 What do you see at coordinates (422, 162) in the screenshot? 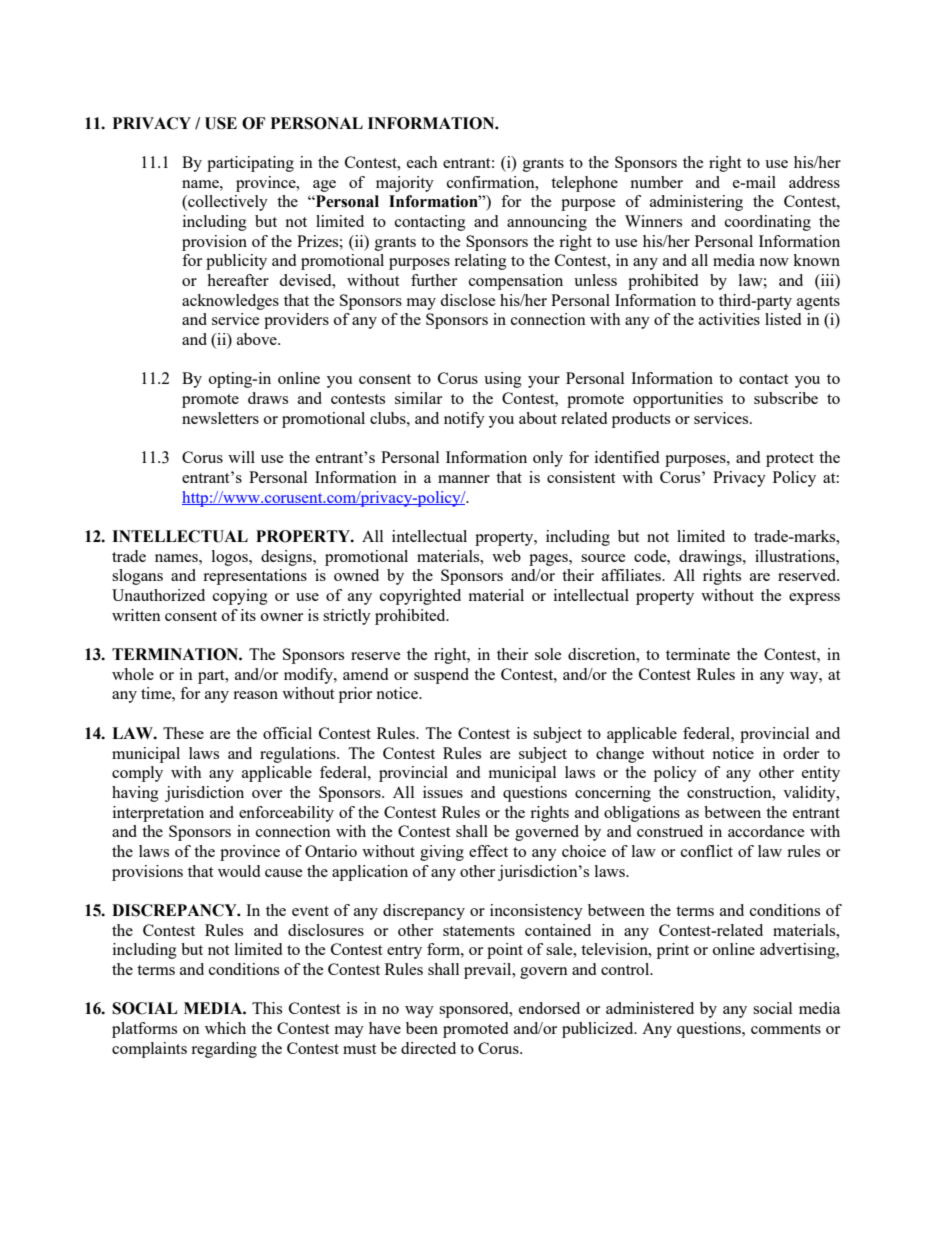
I see `each` at bounding box center [422, 162].
